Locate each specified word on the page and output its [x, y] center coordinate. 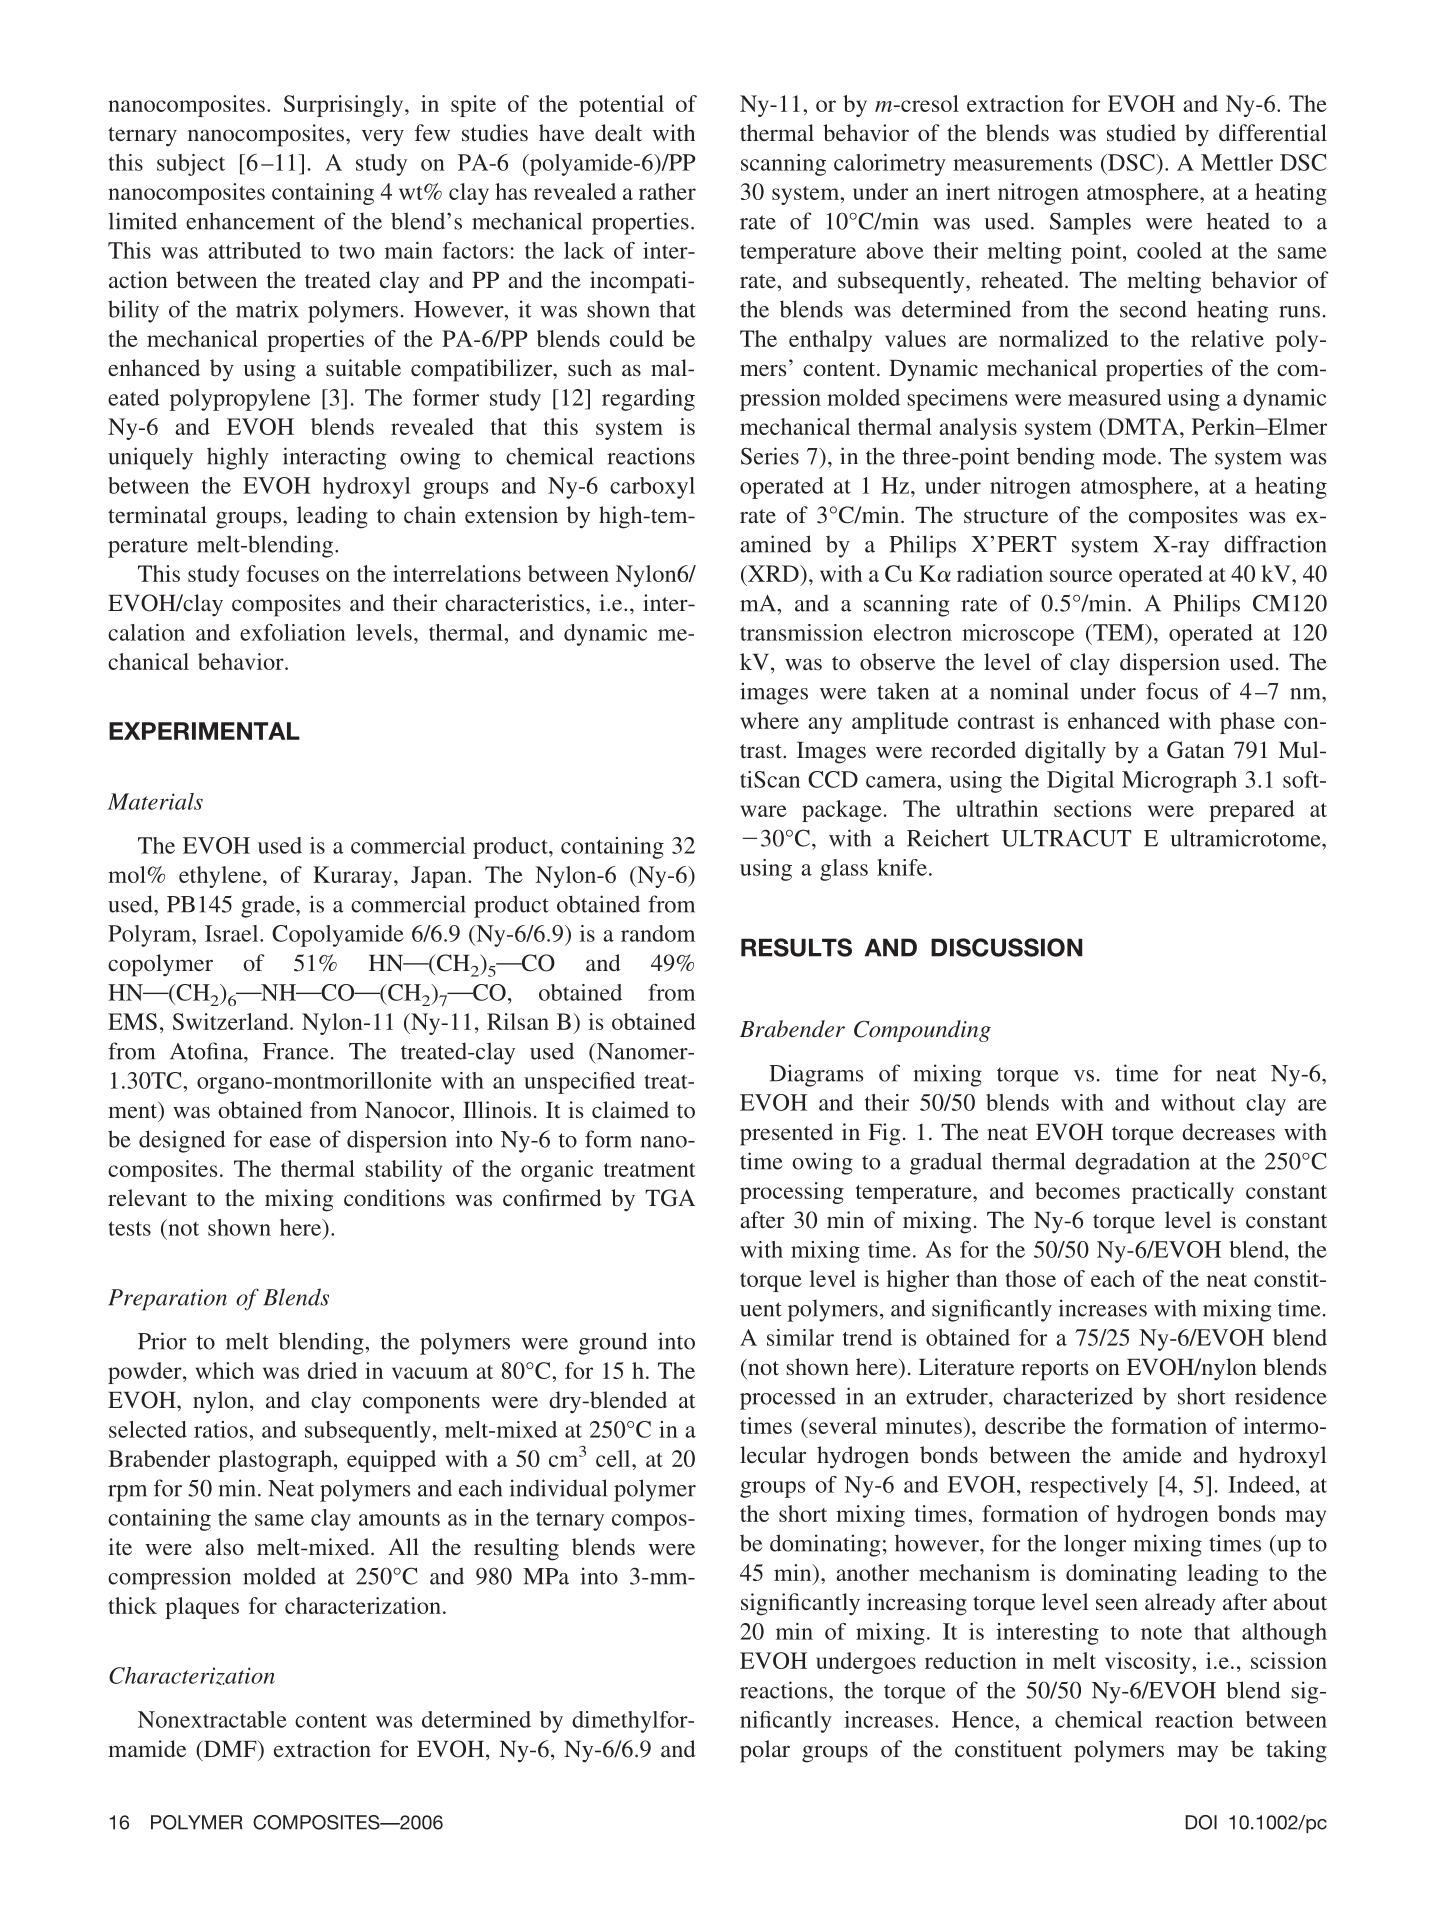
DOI [1201, 1822]
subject [191, 165]
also [224, 1546]
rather [667, 191]
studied [1141, 132]
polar [765, 1751]
